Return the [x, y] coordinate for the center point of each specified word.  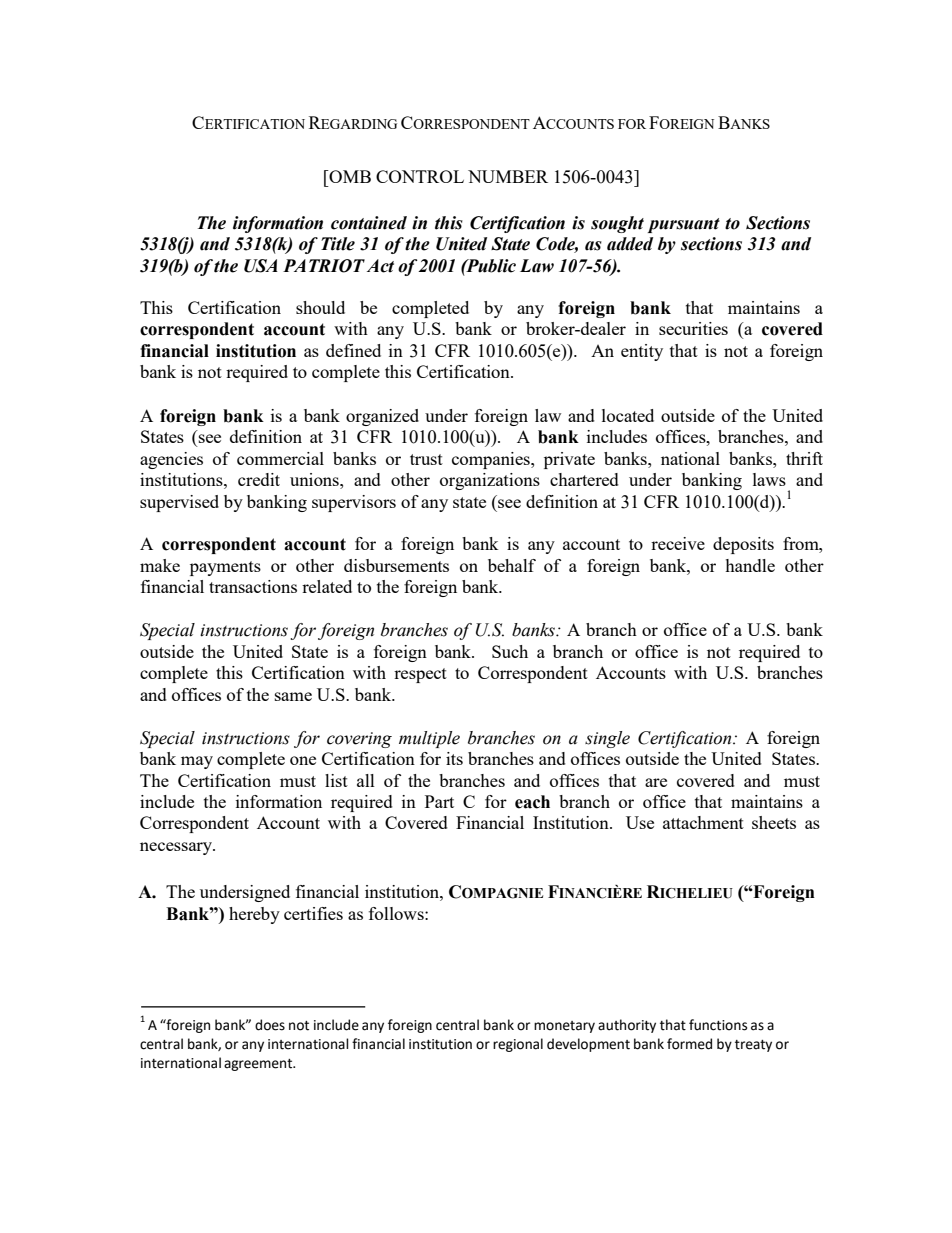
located [628, 415]
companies [492, 460]
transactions [253, 586]
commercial [280, 458]
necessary [177, 848]
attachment [703, 822]
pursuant [684, 225]
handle [750, 565]
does [270, 1025]
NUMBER [508, 176]
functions [718, 1025]
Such [510, 651]
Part [439, 801]
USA [261, 266]
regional [518, 1045]
